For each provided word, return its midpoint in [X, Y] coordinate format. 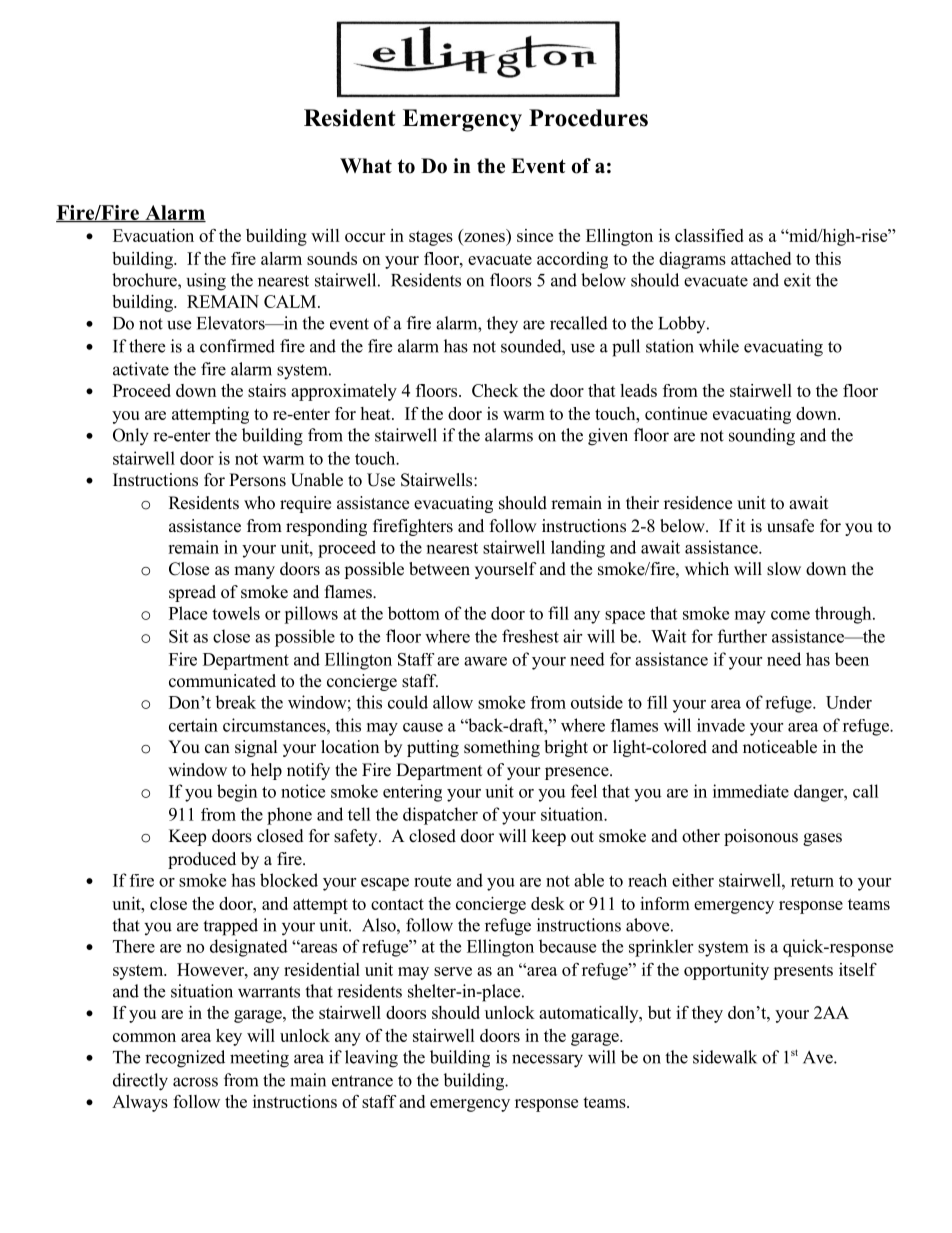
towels [236, 613]
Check [495, 390]
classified [709, 235]
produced [202, 860]
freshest [530, 636]
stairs [267, 390]
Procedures [588, 118]
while [719, 346]
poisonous [761, 837]
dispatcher [440, 816]
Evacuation [153, 235]
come [790, 615]
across [195, 1082]
